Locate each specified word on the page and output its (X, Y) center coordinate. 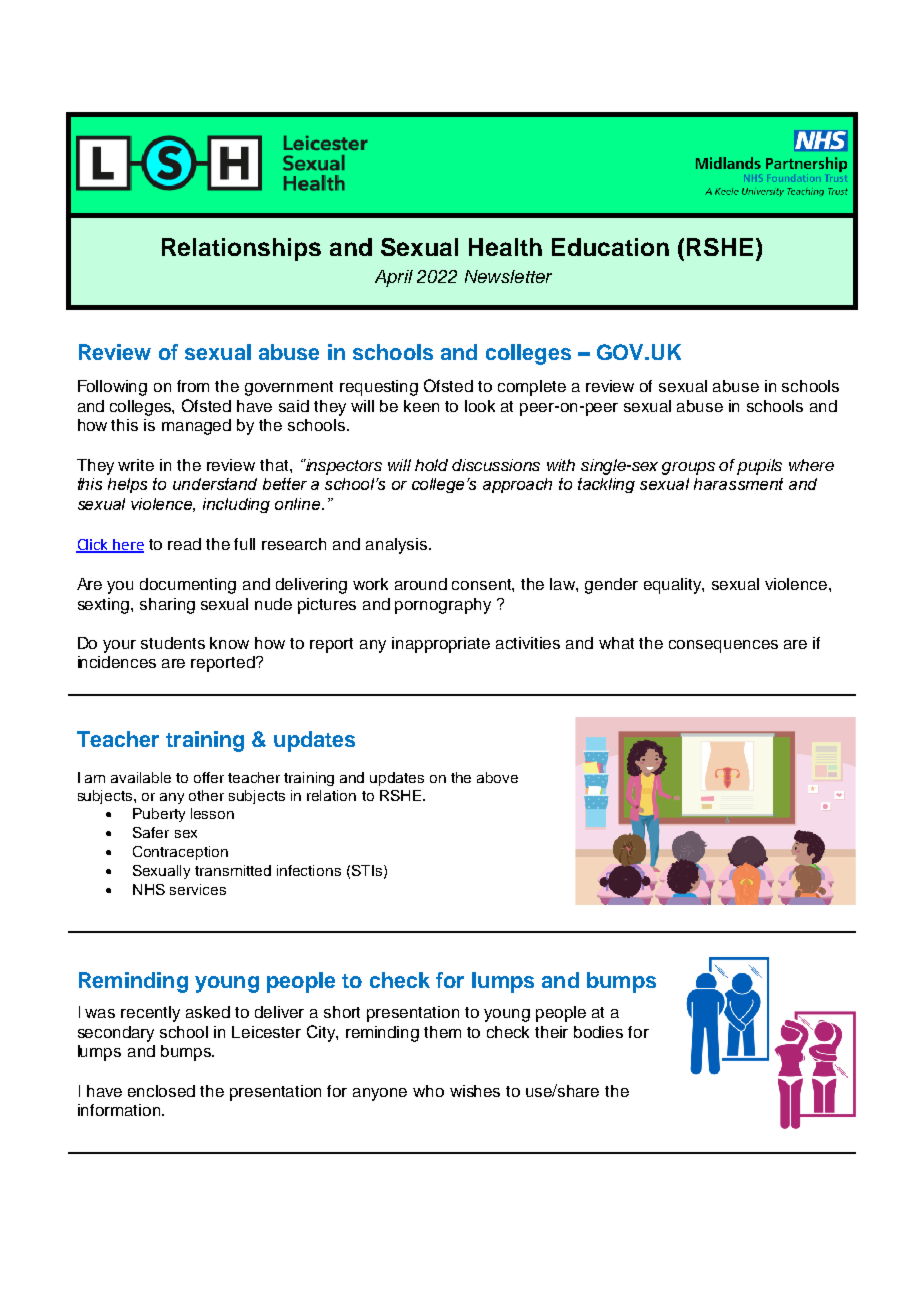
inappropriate (441, 645)
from (193, 386)
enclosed (161, 1091)
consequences (723, 646)
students (173, 643)
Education (610, 247)
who (428, 1091)
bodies (598, 1032)
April (394, 278)
